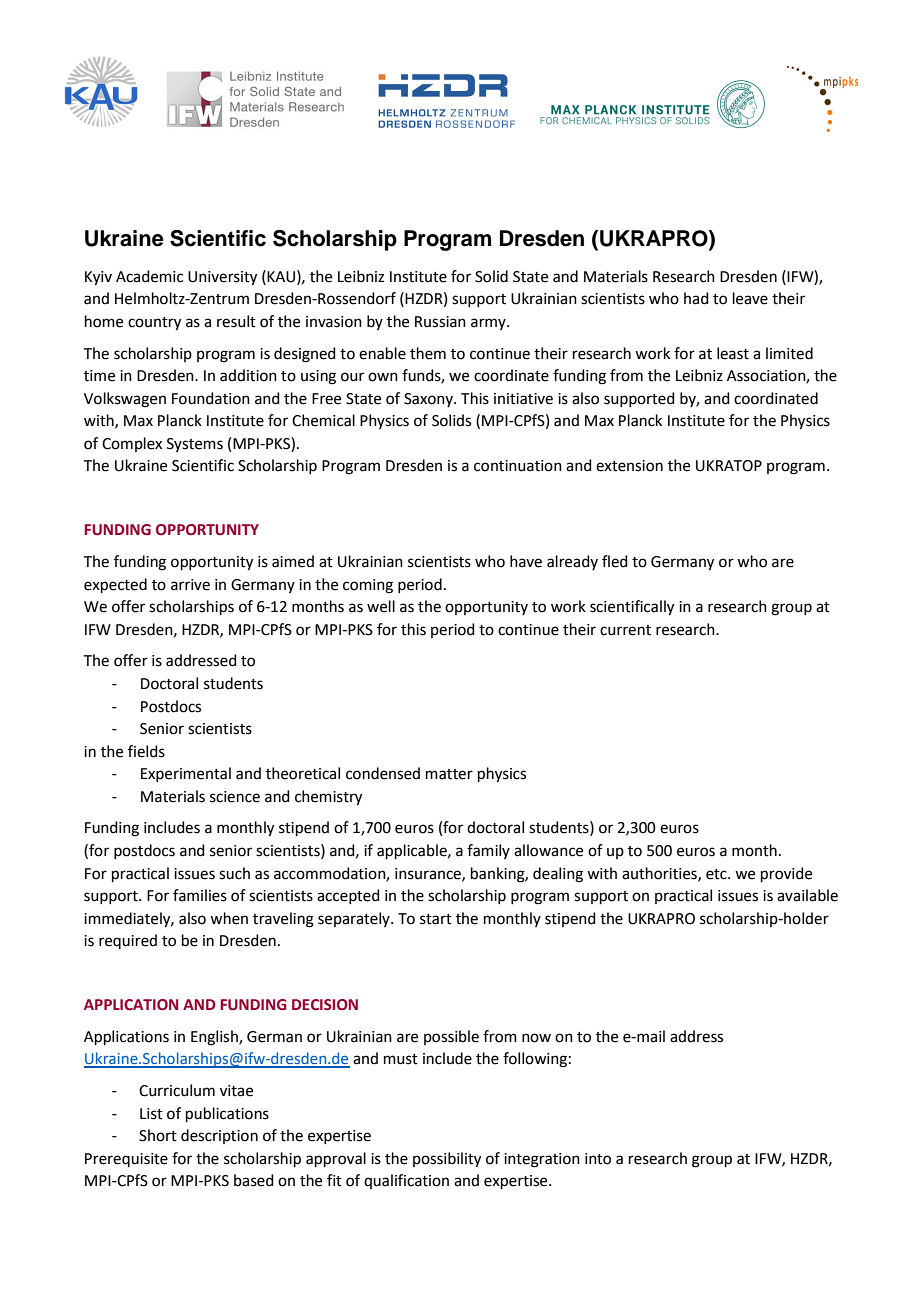  Describe the element at coordinates (526, 561) in the screenshot. I see `have` at that location.
